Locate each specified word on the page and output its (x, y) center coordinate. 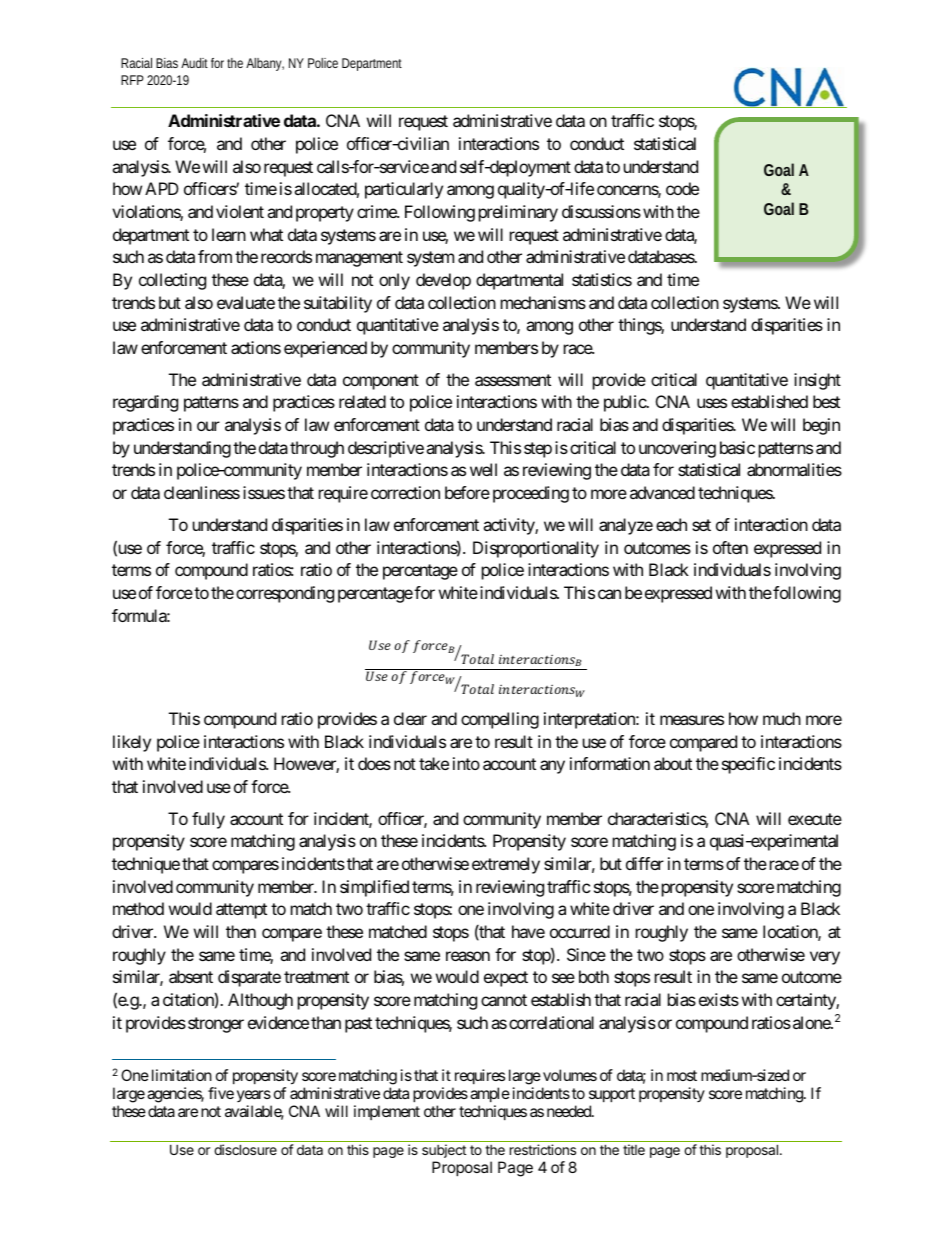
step (538, 450)
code (682, 188)
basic (737, 447)
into (466, 763)
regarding (145, 403)
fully (208, 820)
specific (748, 765)
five (221, 1093)
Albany (265, 64)
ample (490, 1094)
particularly (404, 190)
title (634, 1149)
